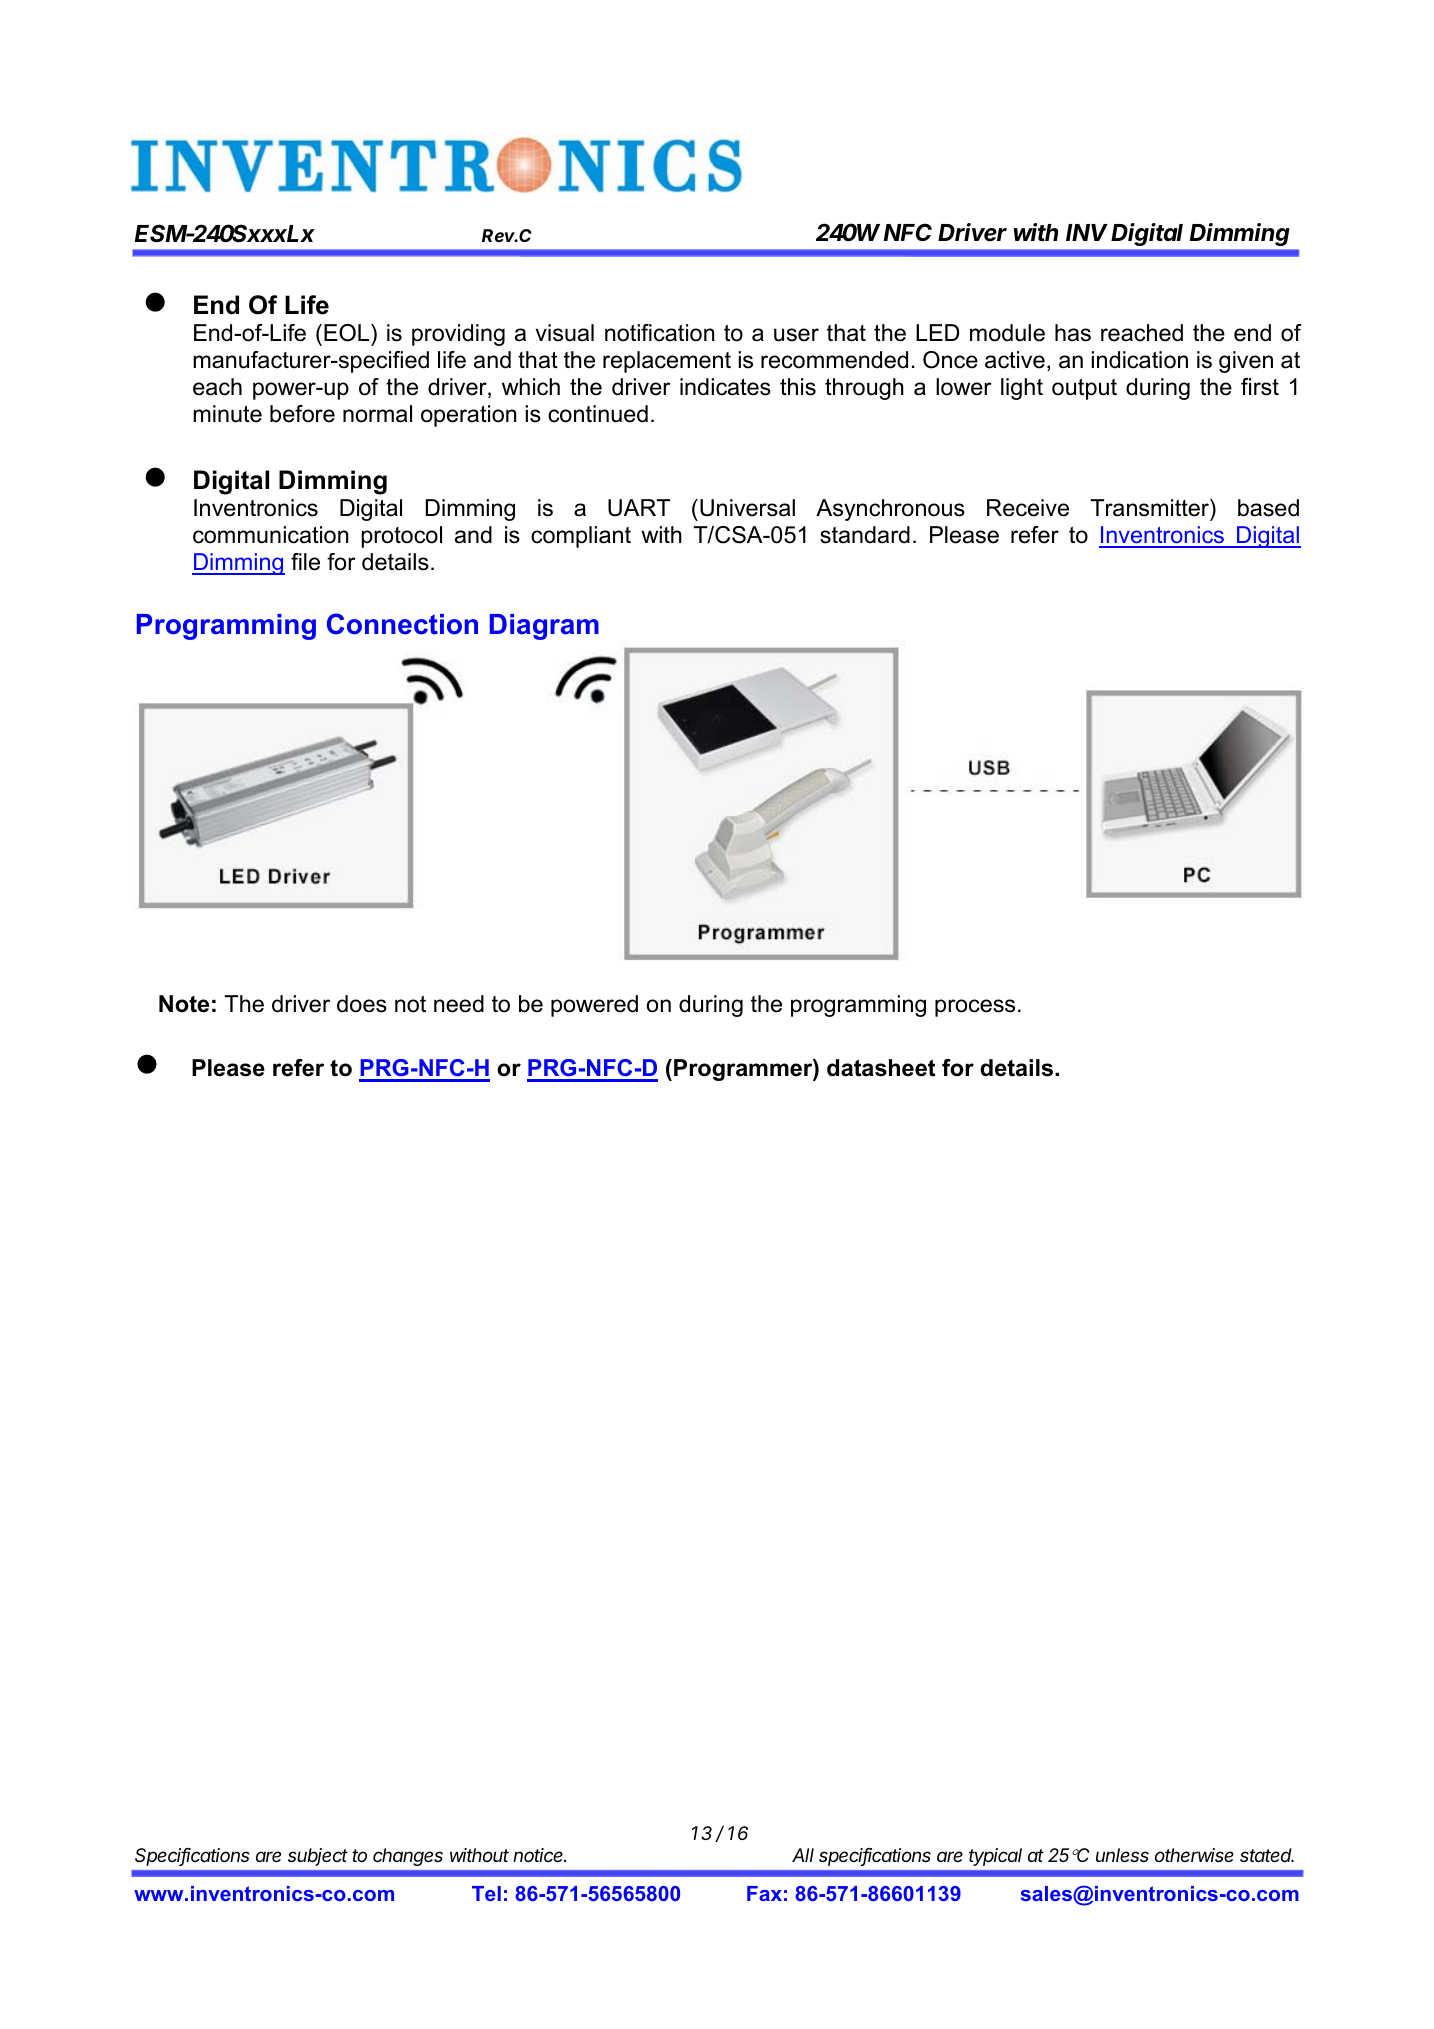  I want to click on before, so click(302, 414).
